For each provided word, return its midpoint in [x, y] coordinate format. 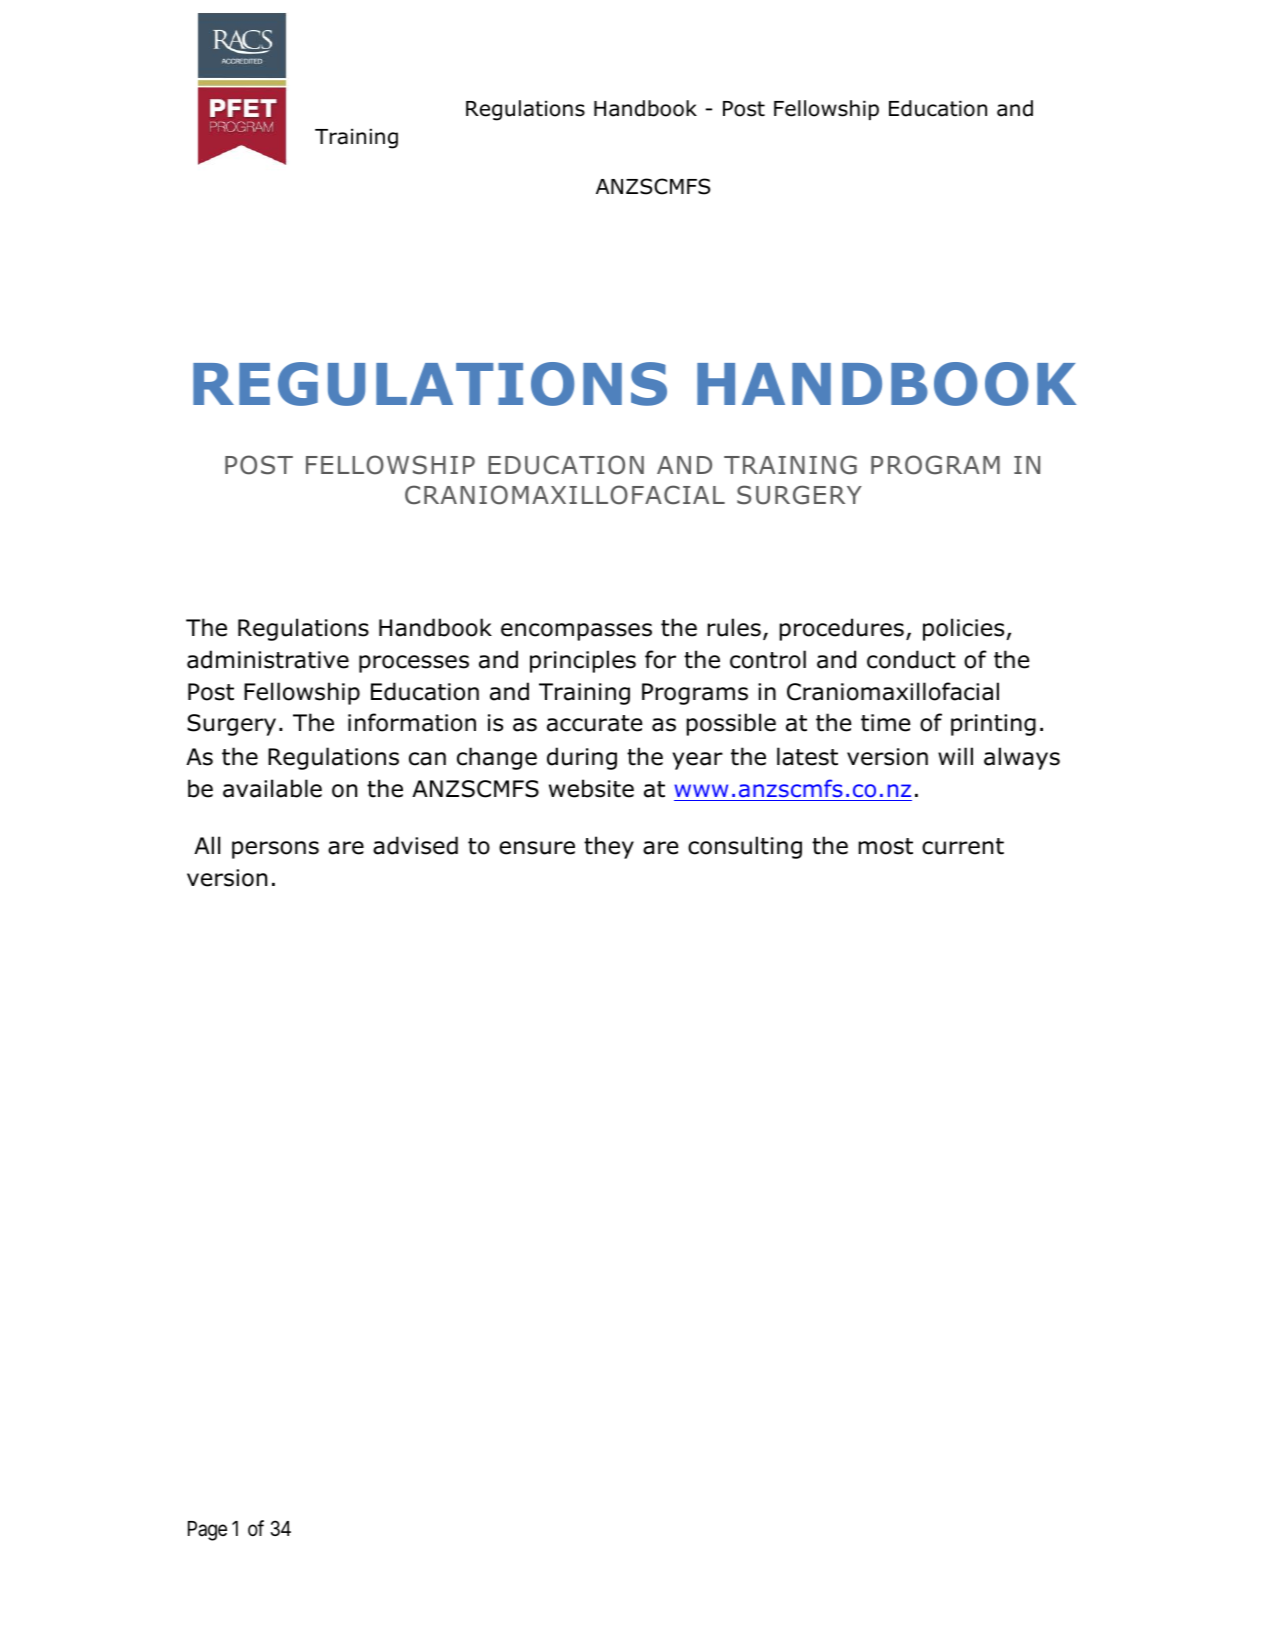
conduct [911, 659]
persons [275, 850]
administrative [268, 659]
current [963, 846]
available [272, 788]
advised [415, 845]
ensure [537, 848]
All [207, 845]
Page [207, 1531]
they [609, 847]
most [885, 846]
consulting [745, 847]
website [591, 788]
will [955, 756]
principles [583, 661]
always [1022, 758]
